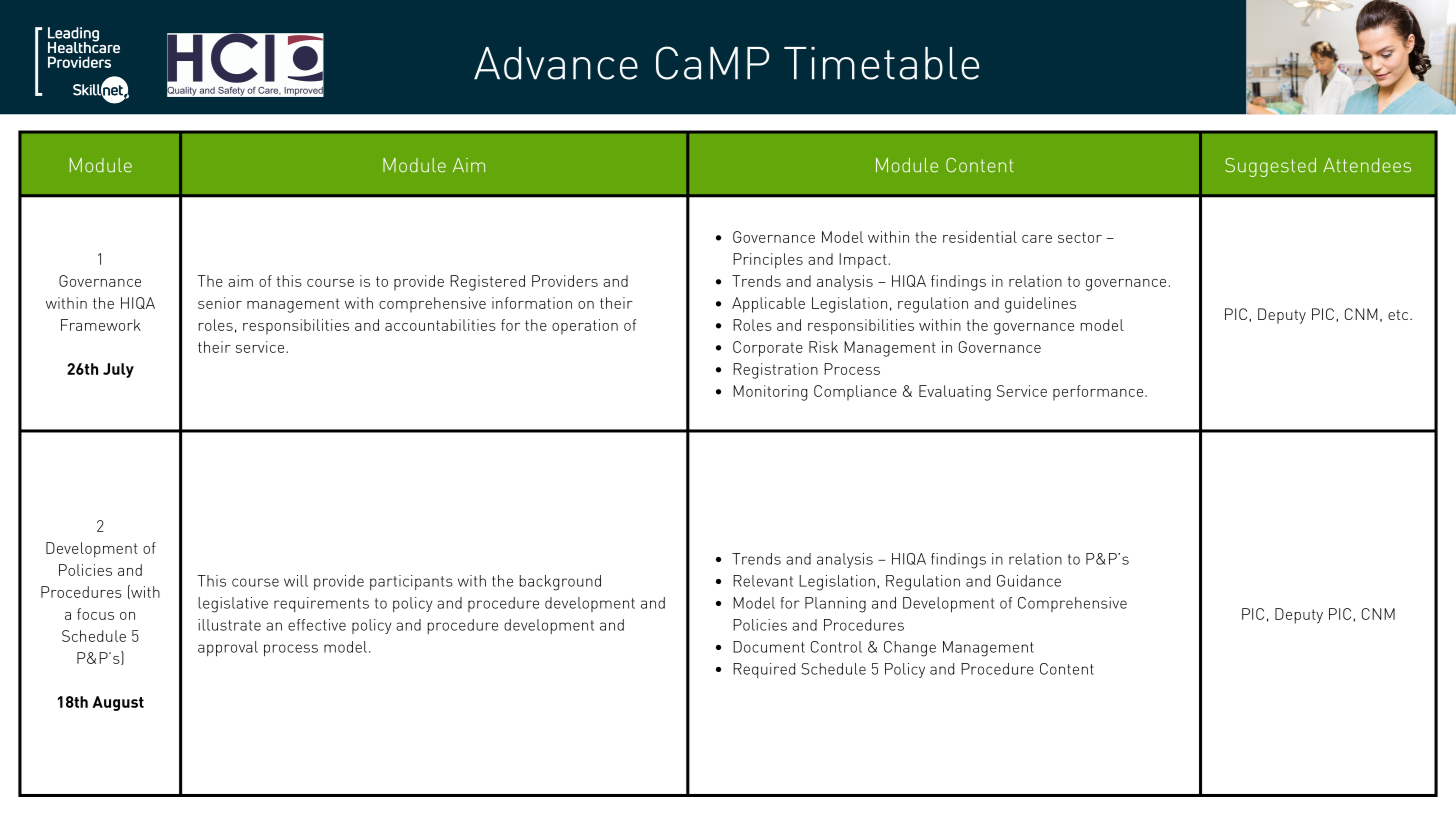 Image resolution: width=1456 pixels, height=819 pixels. Describe the element at coordinates (1098, 393) in the image. I see `performance` at that location.
